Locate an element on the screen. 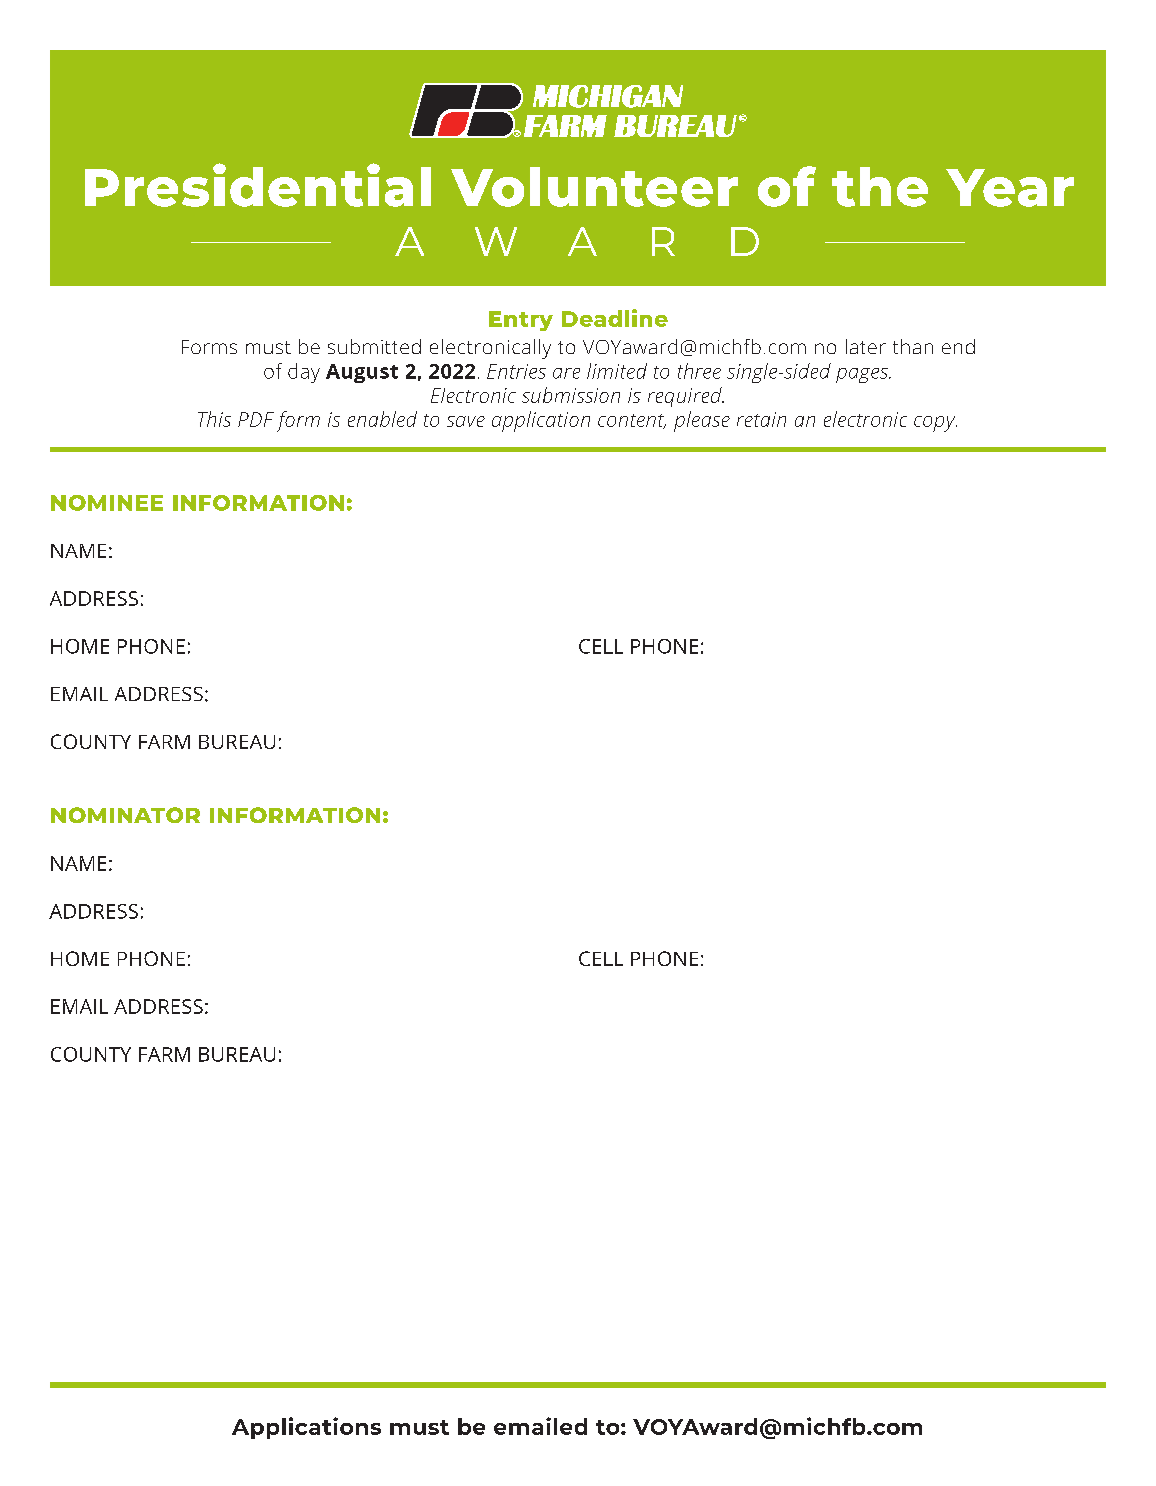 Image resolution: width=1156 pixels, height=1486 pixels. NOMINEE is located at coordinates (107, 503).
